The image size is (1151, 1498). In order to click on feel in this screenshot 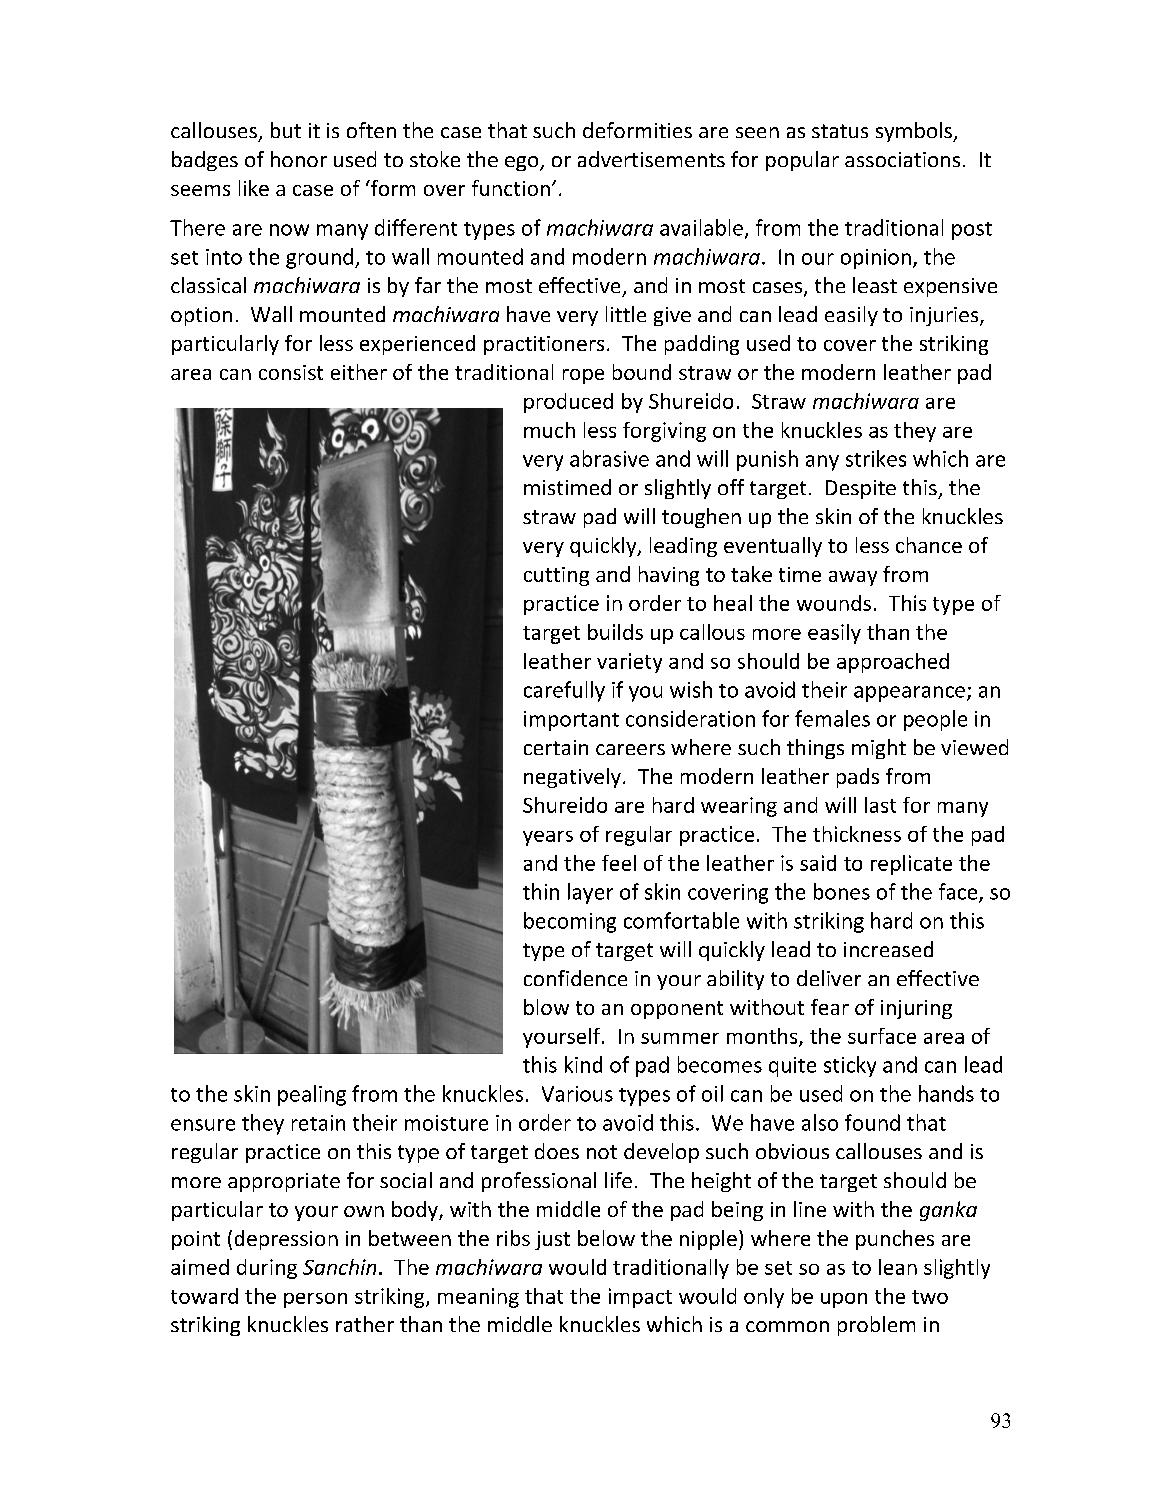, I will do `click(619, 863)`.
